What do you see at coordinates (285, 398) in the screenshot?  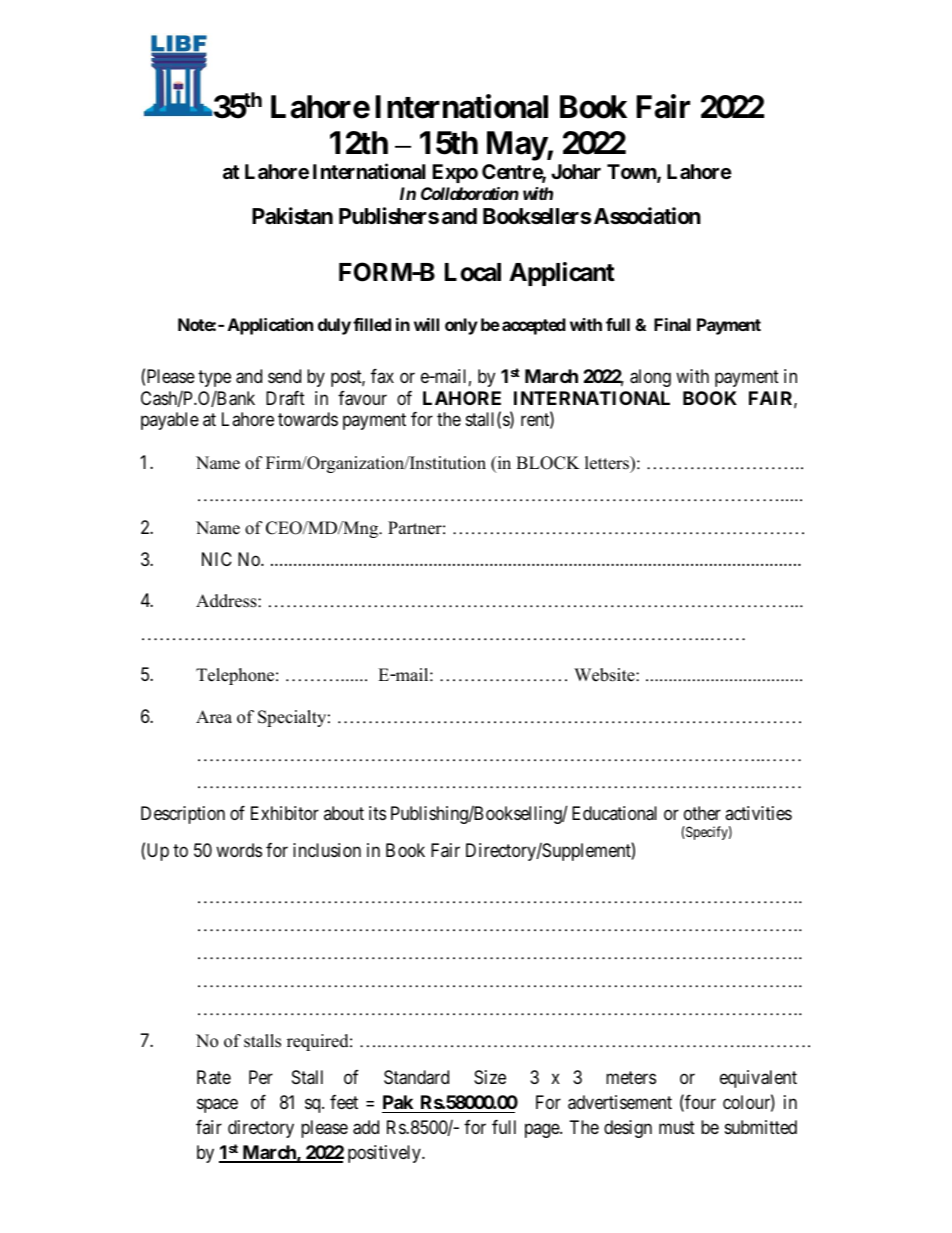 I see `Draft` at bounding box center [285, 398].
